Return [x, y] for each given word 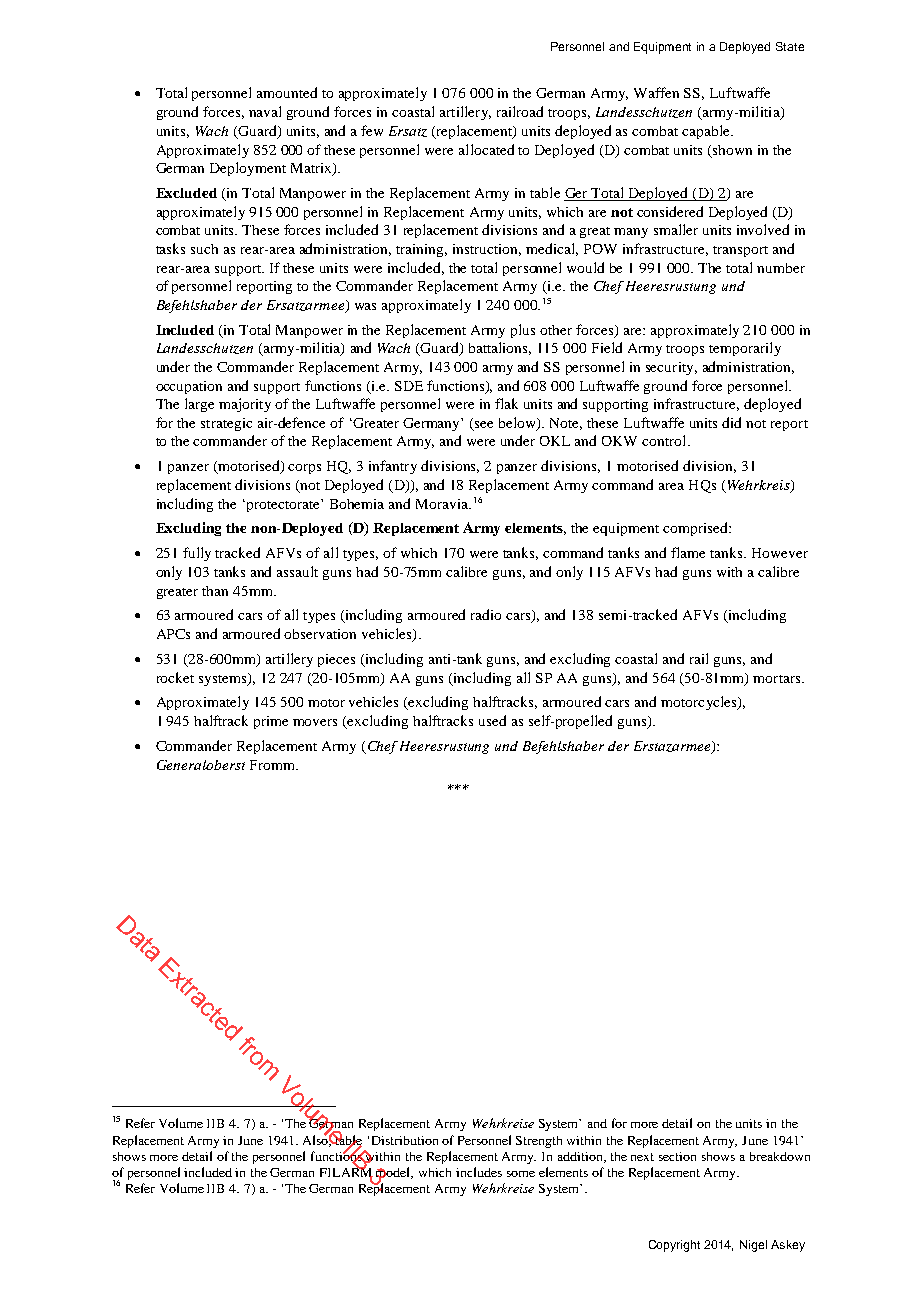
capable [707, 132]
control [665, 440]
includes [479, 1172]
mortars [778, 679]
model [394, 1173]
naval [265, 111]
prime [271, 722]
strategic [226, 424]
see [484, 424]
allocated [486, 149]
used [492, 720]
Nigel [753, 1246]
